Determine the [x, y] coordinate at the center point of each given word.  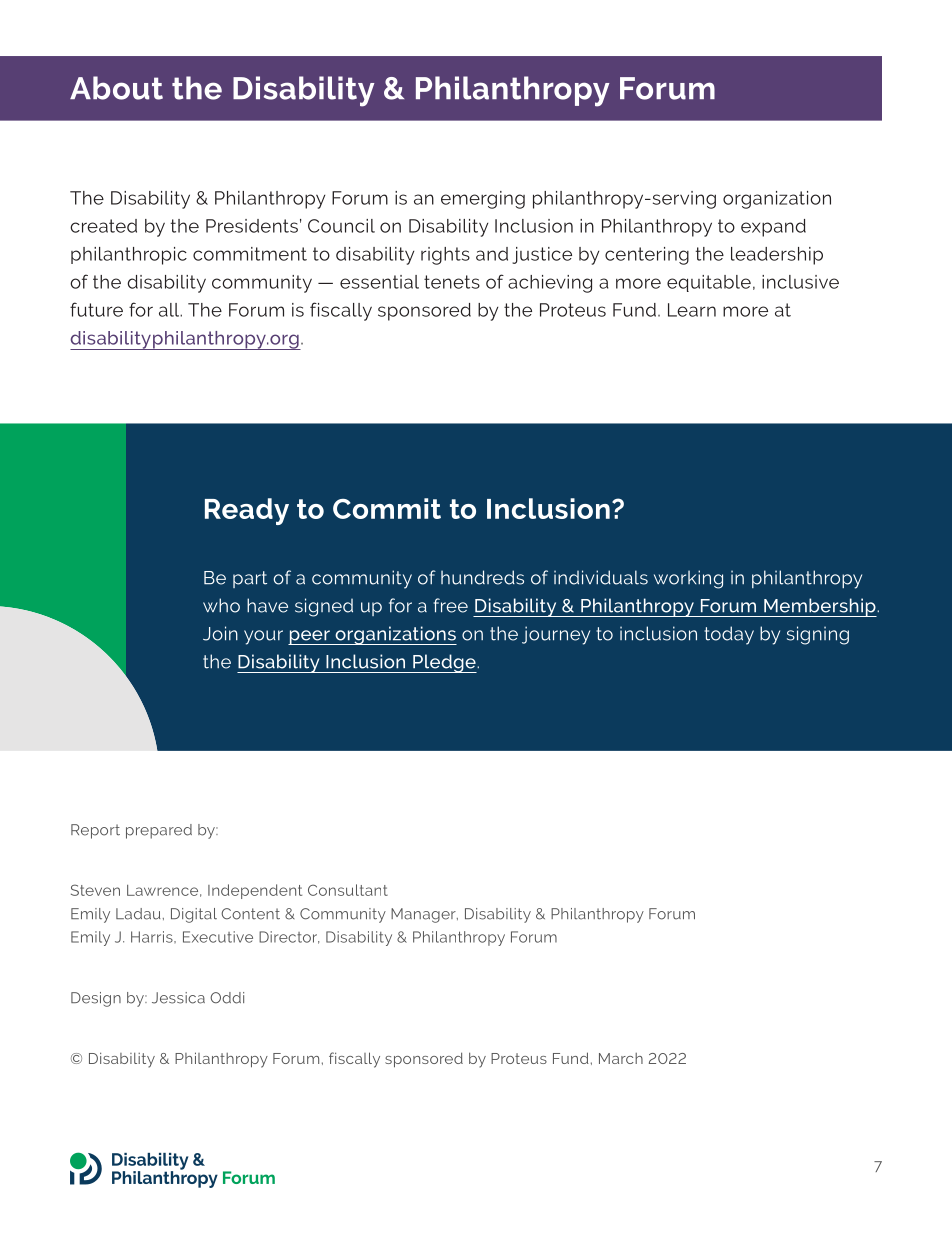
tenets [452, 282]
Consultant [348, 890]
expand [773, 228]
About [116, 88]
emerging [483, 200]
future [96, 309]
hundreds [482, 577]
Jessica [178, 998]
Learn [692, 310]
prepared [159, 831]
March [621, 1058]
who [221, 605]
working [688, 579]
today [729, 635]
